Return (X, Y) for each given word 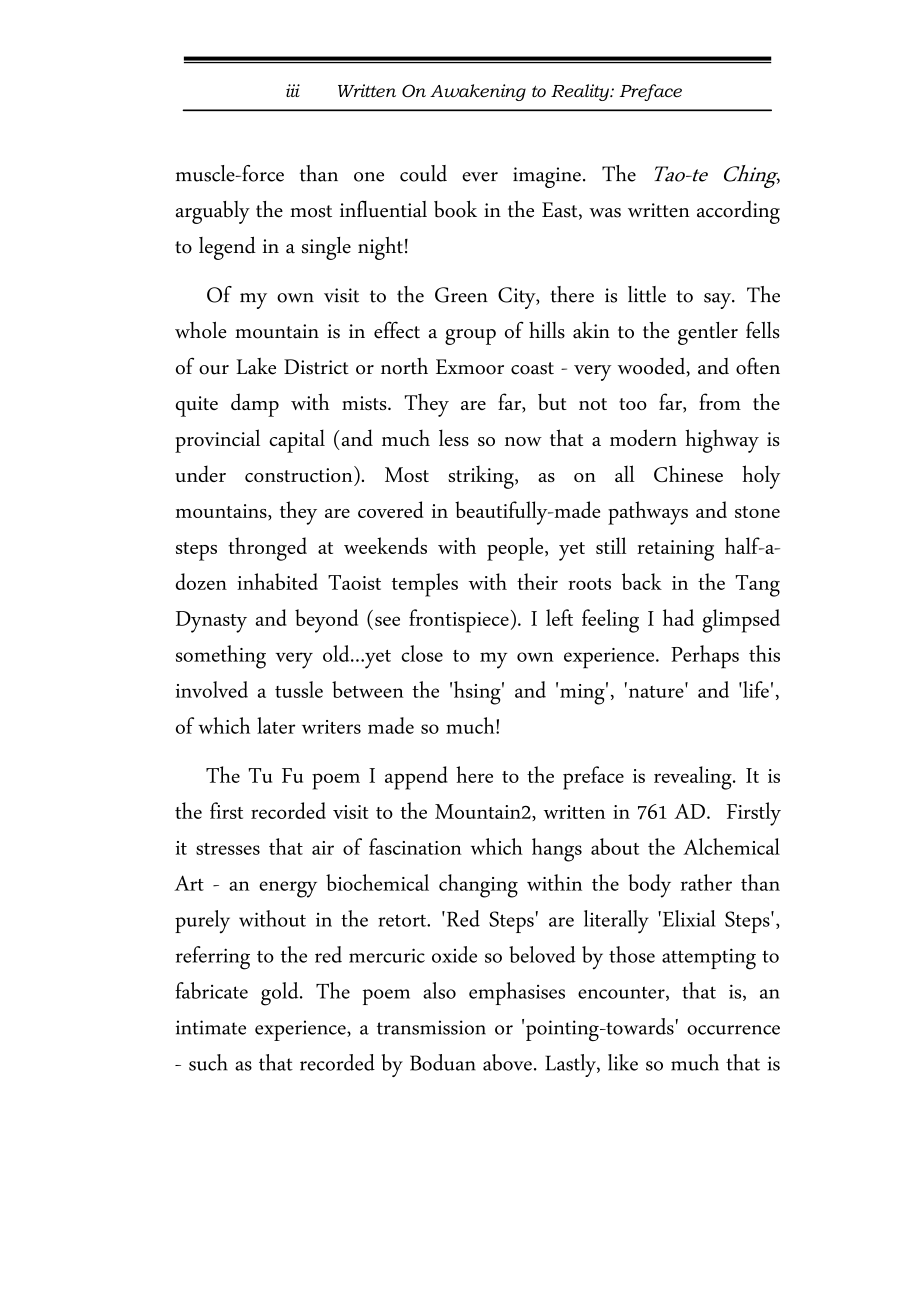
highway (722, 441)
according (738, 212)
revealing (694, 778)
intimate (211, 1027)
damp (255, 405)
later (276, 725)
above (507, 1062)
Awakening (478, 92)
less (454, 437)
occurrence (733, 1030)
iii (293, 90)
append (416, 778)
